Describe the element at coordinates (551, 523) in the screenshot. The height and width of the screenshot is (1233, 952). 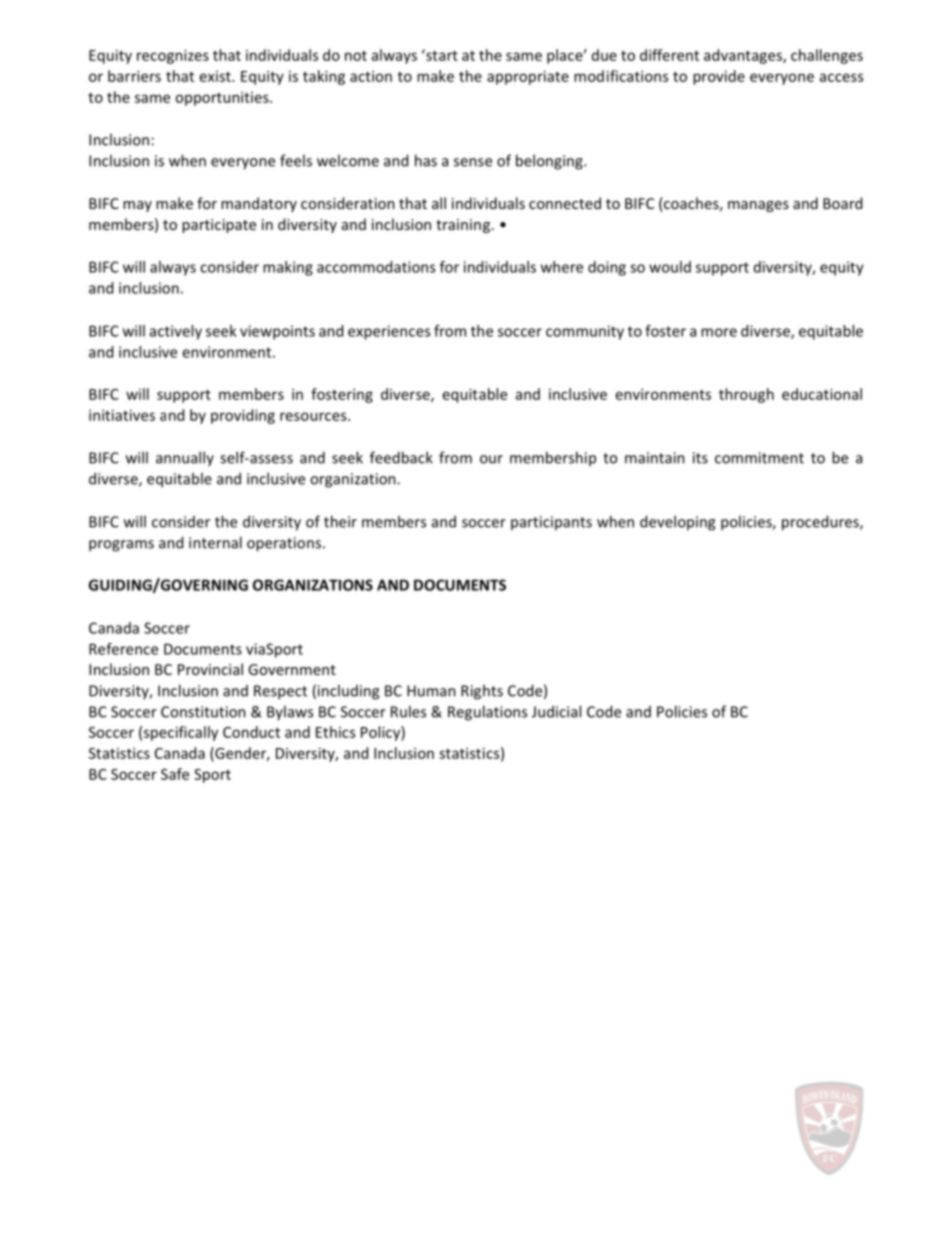
I see `participants` at that location.
